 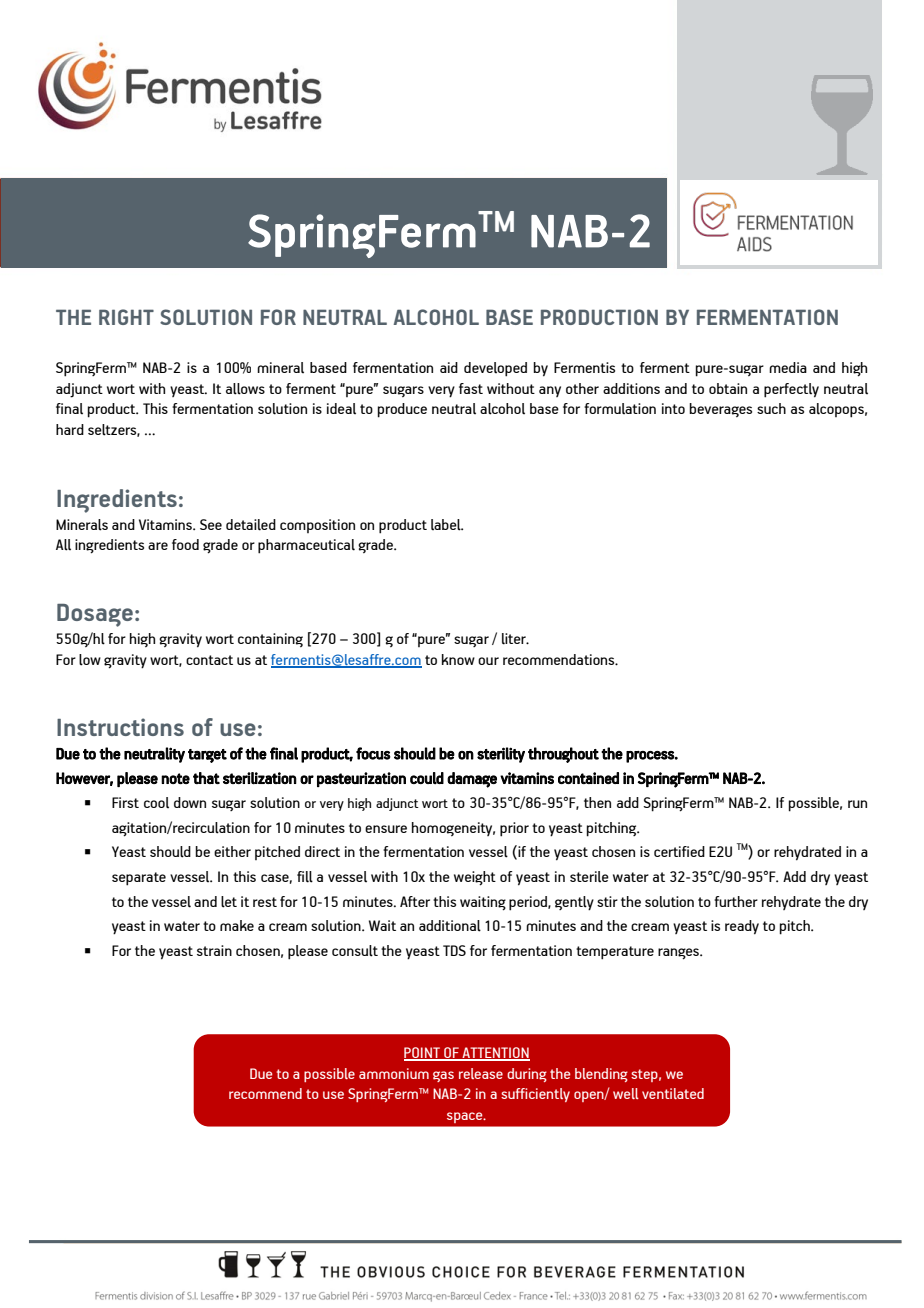 I want to click on media, so click(x=788, y=367).
